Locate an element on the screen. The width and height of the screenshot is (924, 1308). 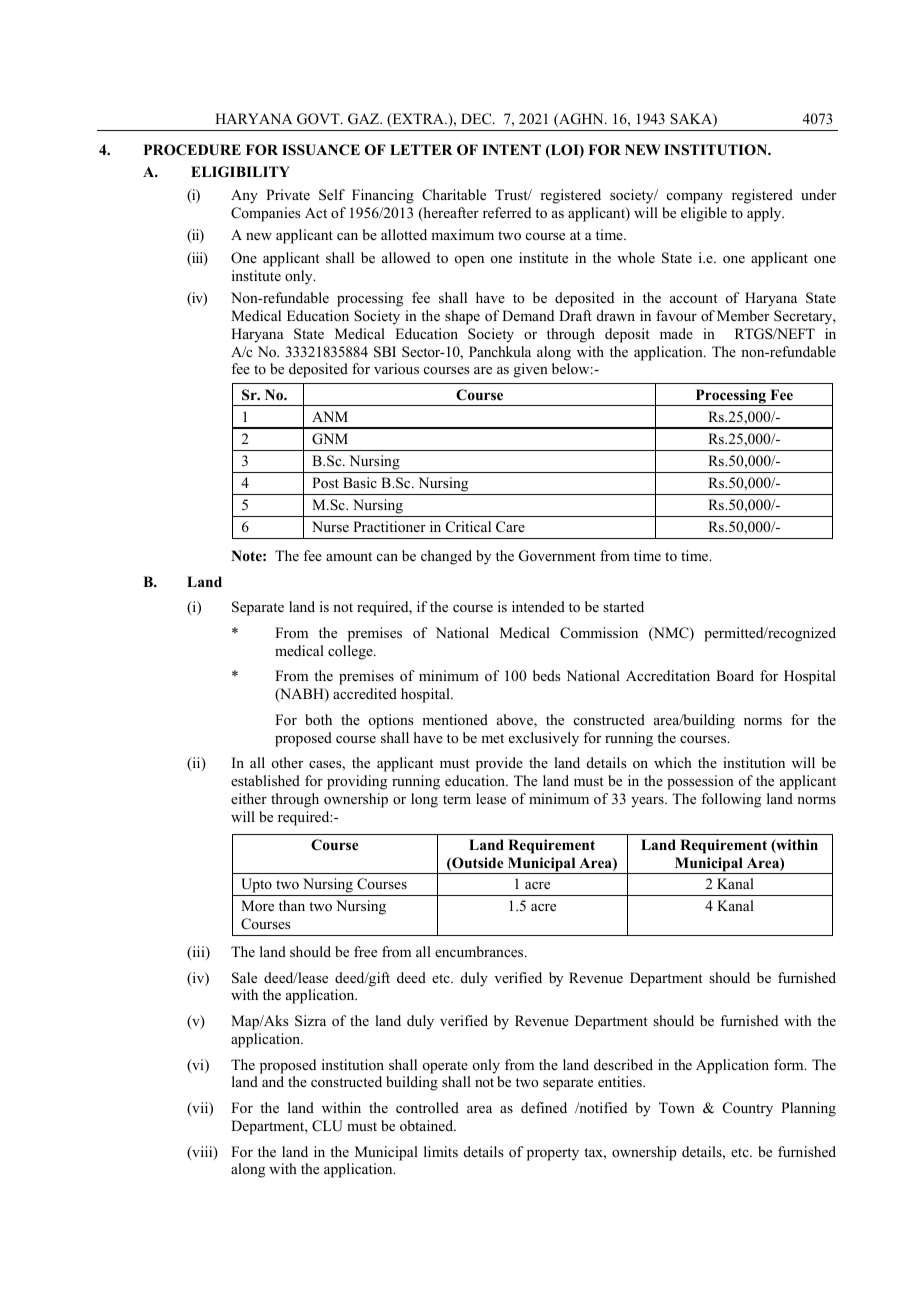
ELIGIBILITY is located at coordinates (240, 172).
